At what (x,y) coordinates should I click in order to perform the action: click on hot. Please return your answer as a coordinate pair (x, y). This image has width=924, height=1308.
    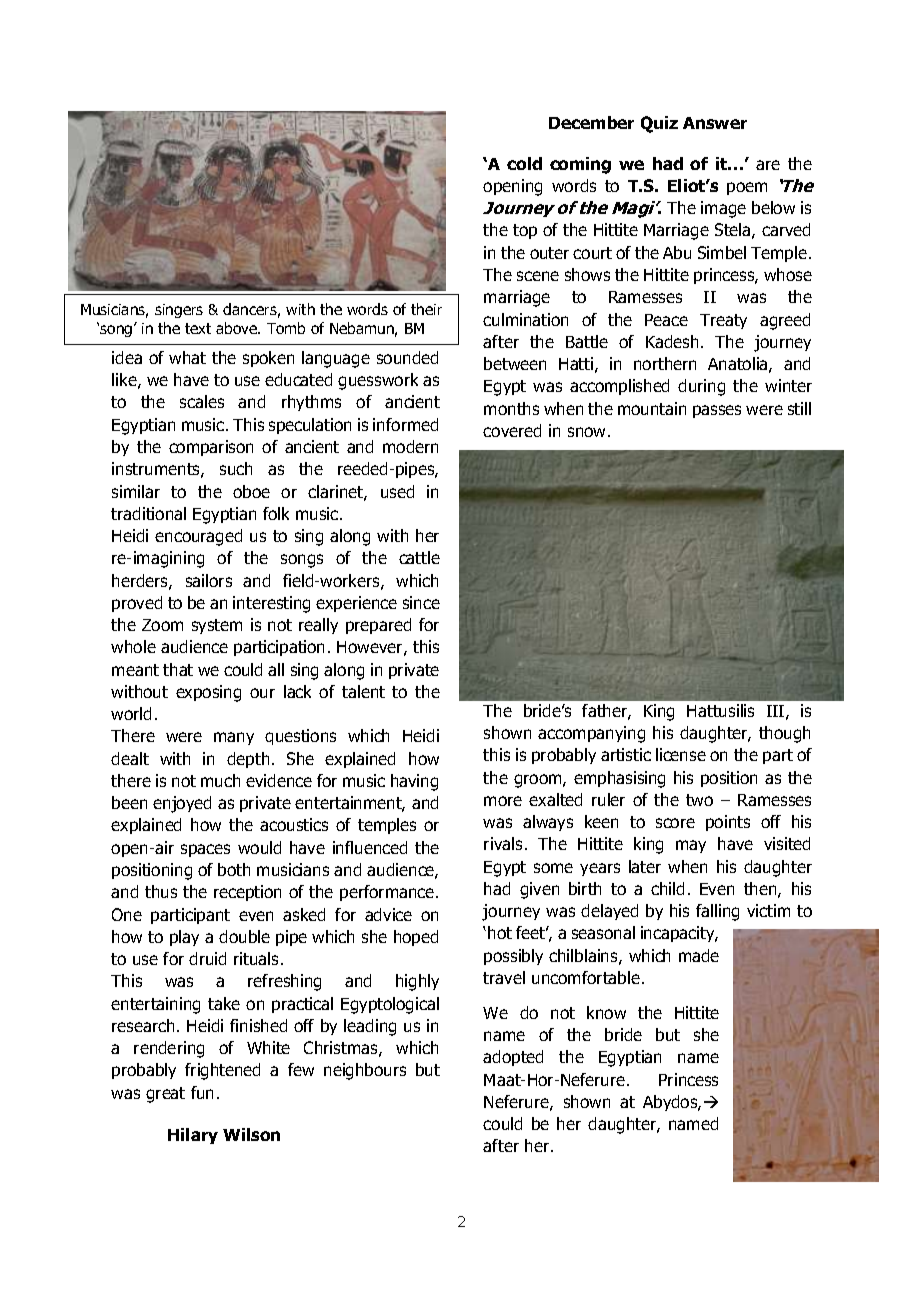
    Looking at the image, I should click on (500, 932).
